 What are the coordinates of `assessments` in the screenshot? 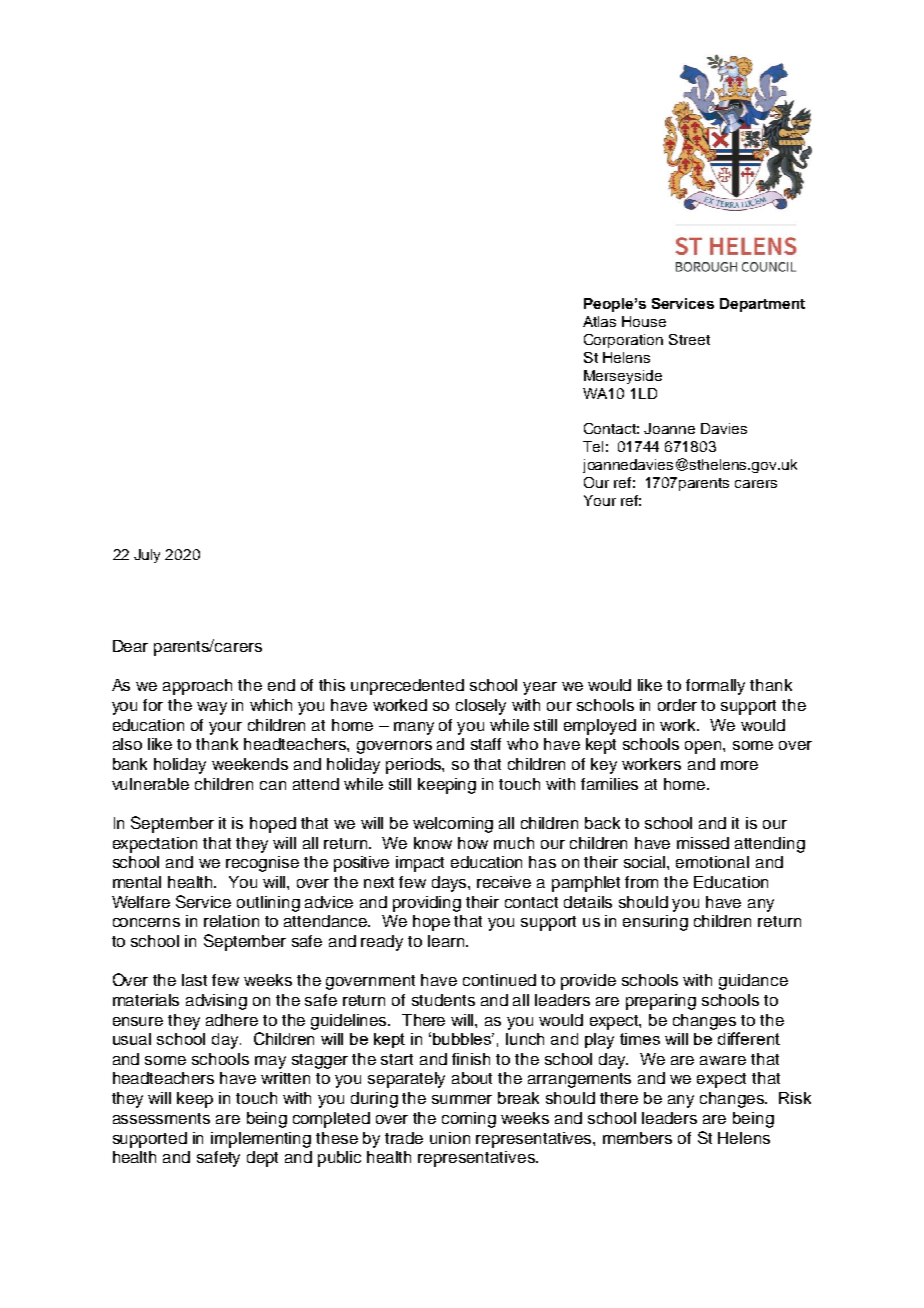 It's located at (161, 1118).
